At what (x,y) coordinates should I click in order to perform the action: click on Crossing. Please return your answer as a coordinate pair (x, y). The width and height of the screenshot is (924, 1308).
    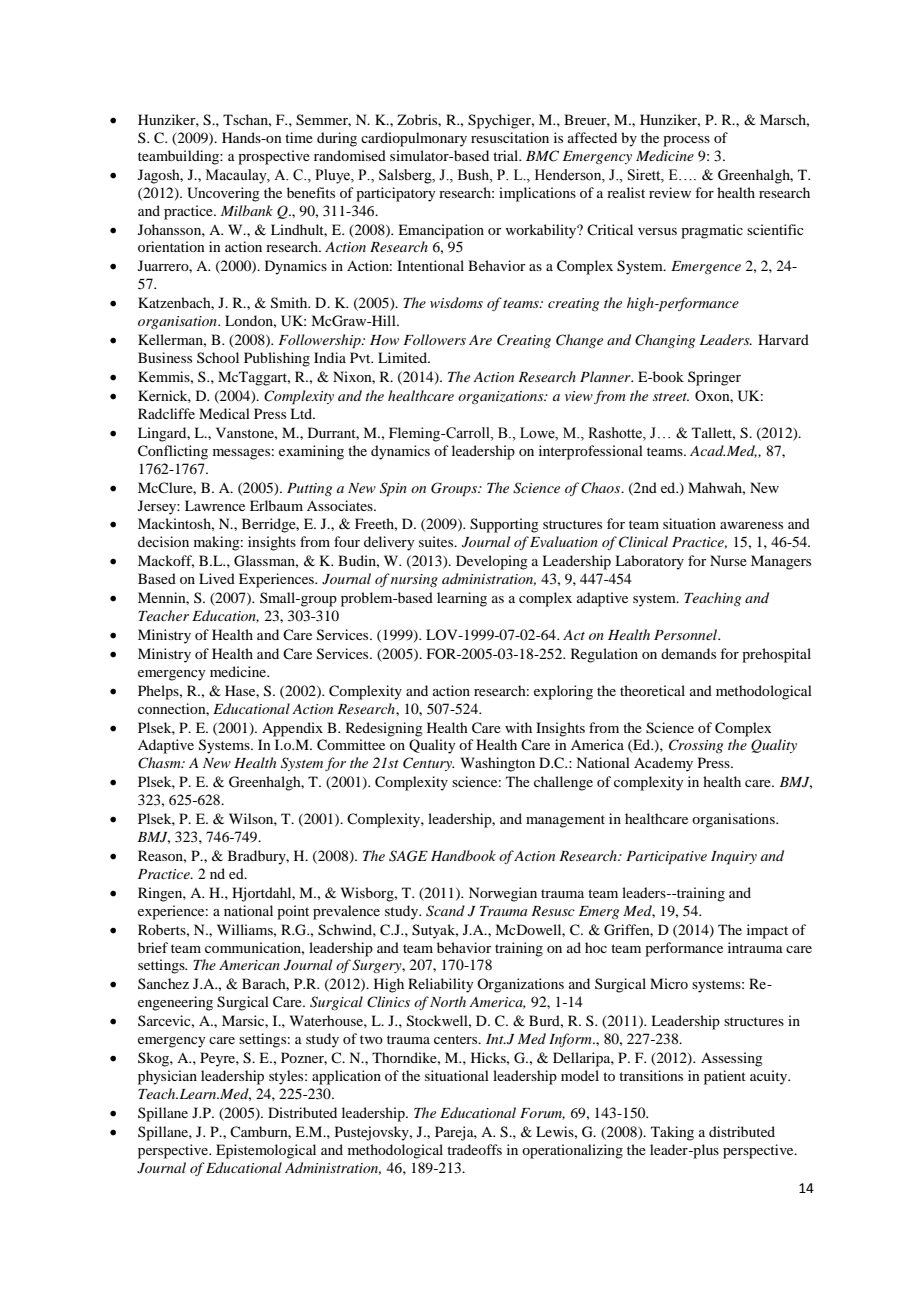
    Looking at the image, I should click on (696, 746).
